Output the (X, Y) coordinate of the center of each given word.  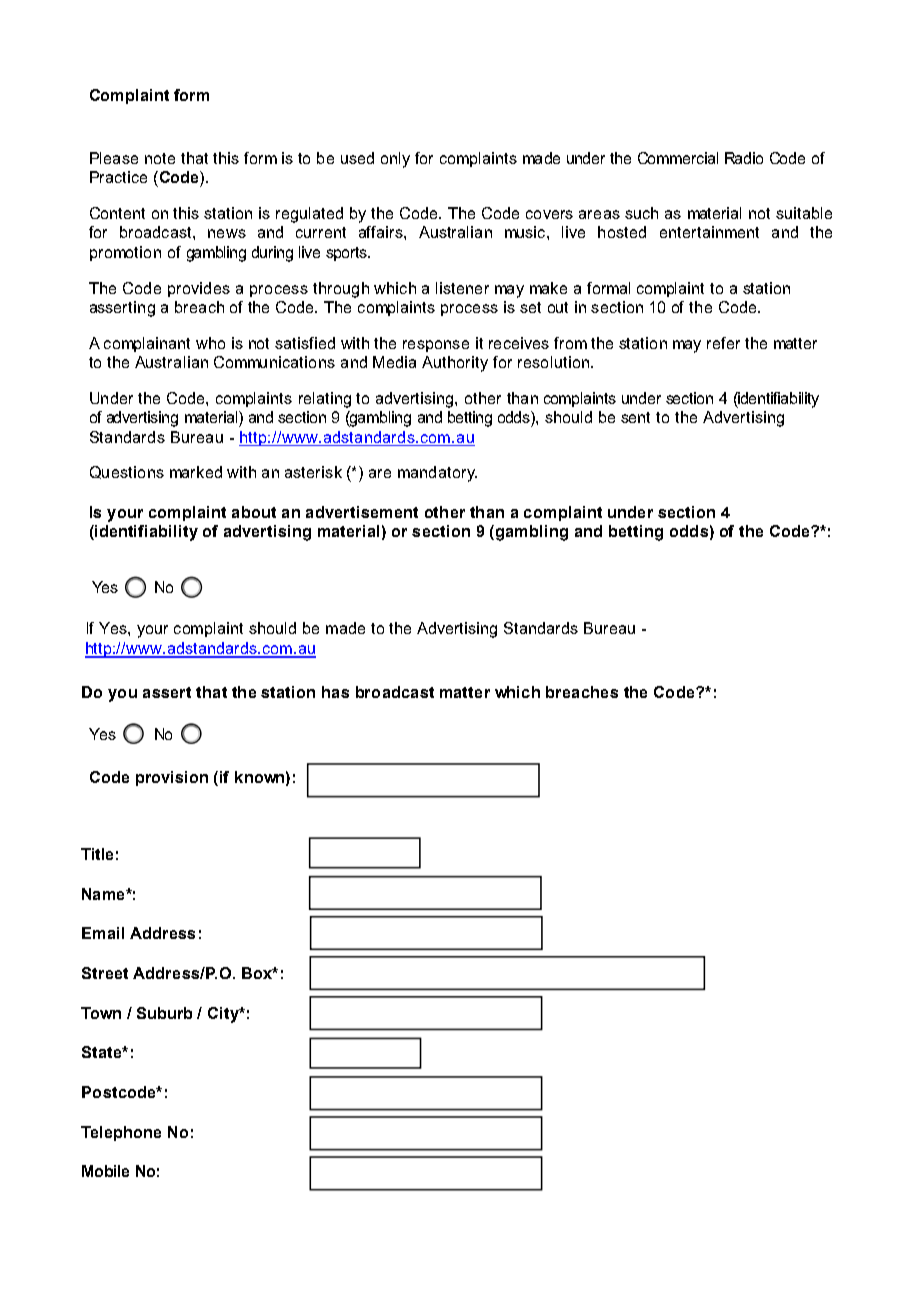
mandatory (437, 474)
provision (172, 778)
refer (723, 343)
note (160, 158)
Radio (744, 158)
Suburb (164, 1013)
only (395, 160)
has (335, 692)
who (210, 343)
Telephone (121, 1133)
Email (103, 933)
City (224, 1015)
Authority (455, 364)
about (254, 512)
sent (635, 417)
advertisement (362, 512)
